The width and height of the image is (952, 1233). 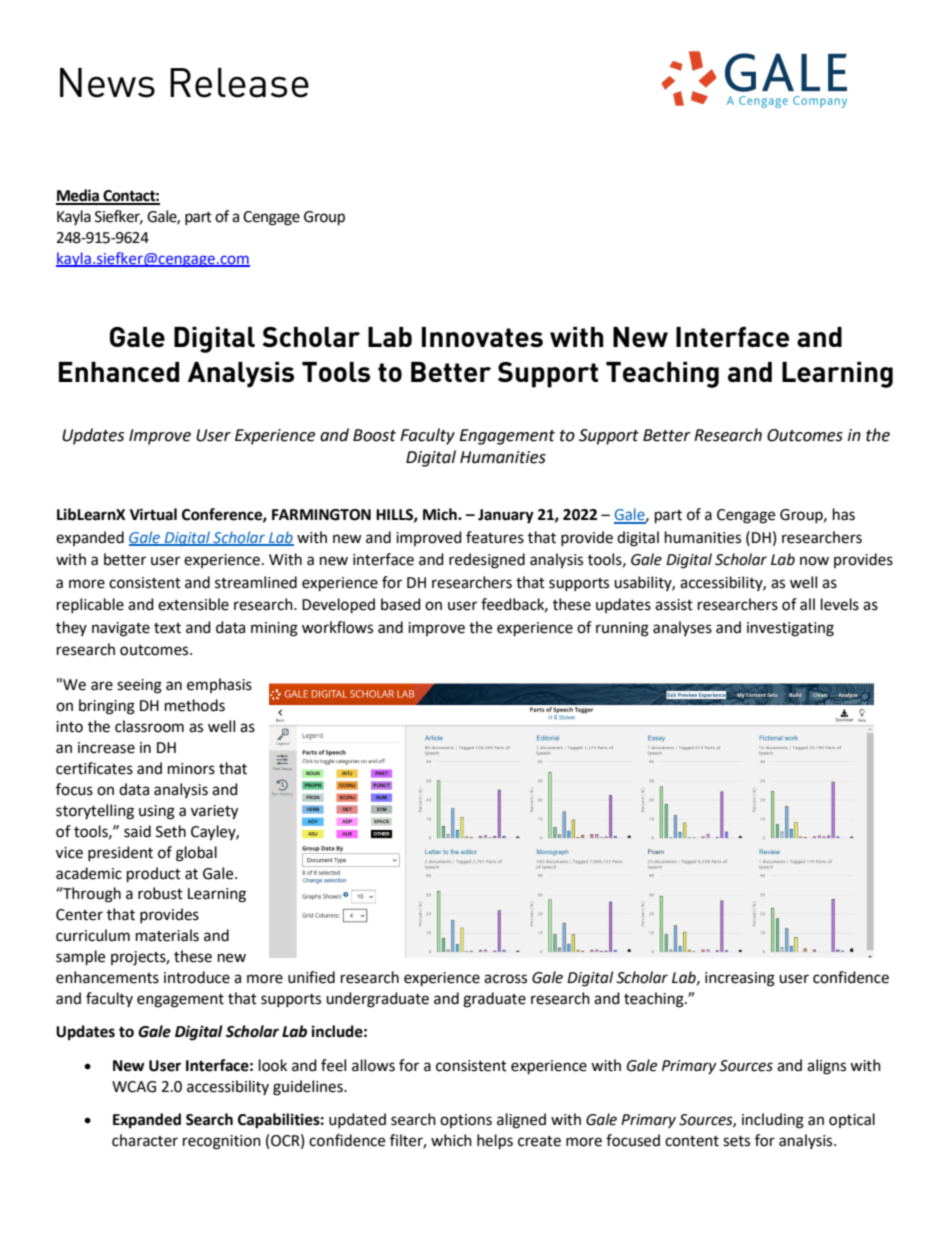 I want to click on Innovates, so click(x=482, y=337).
